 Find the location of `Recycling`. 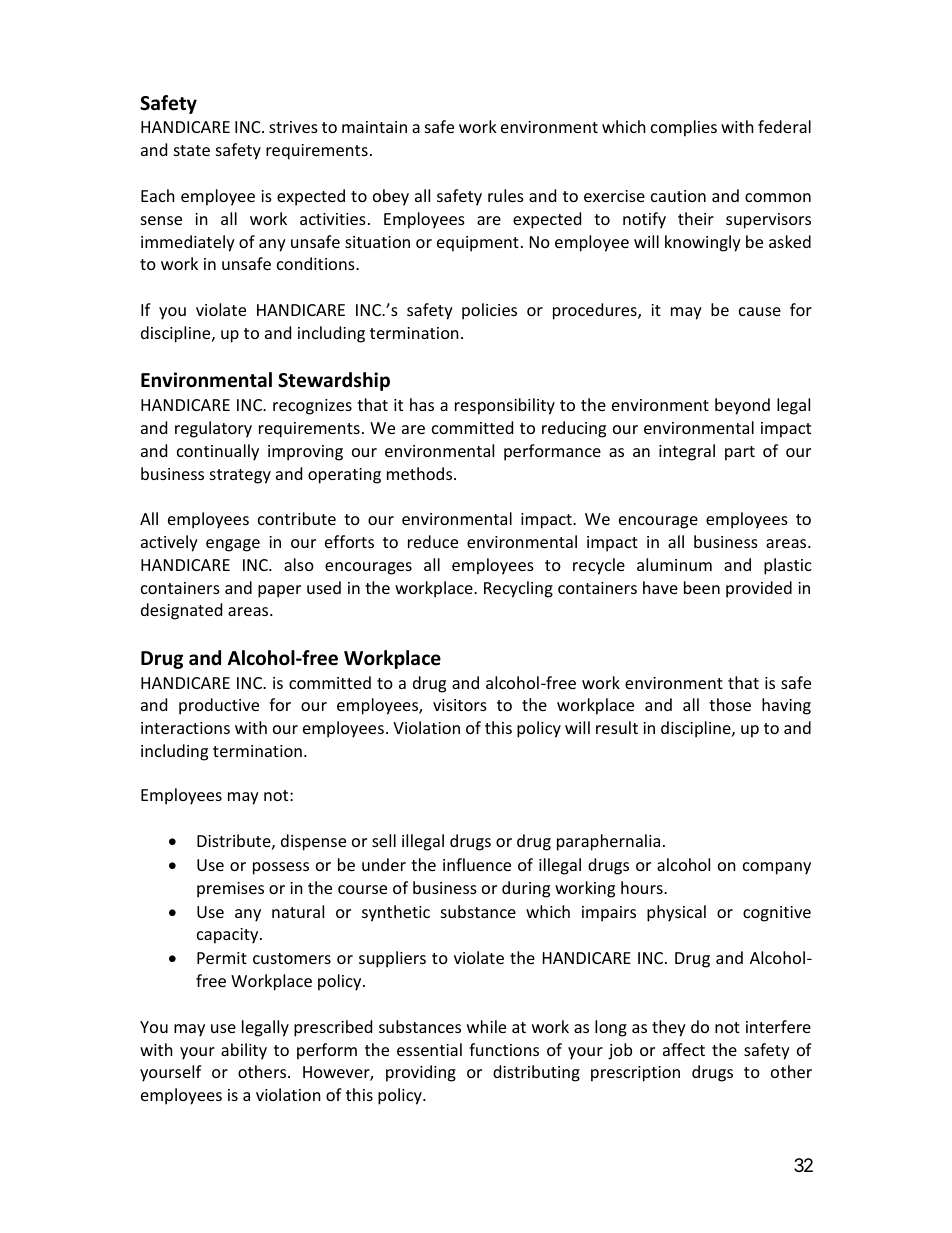

Recycling is located at coordinates (518, 589).
